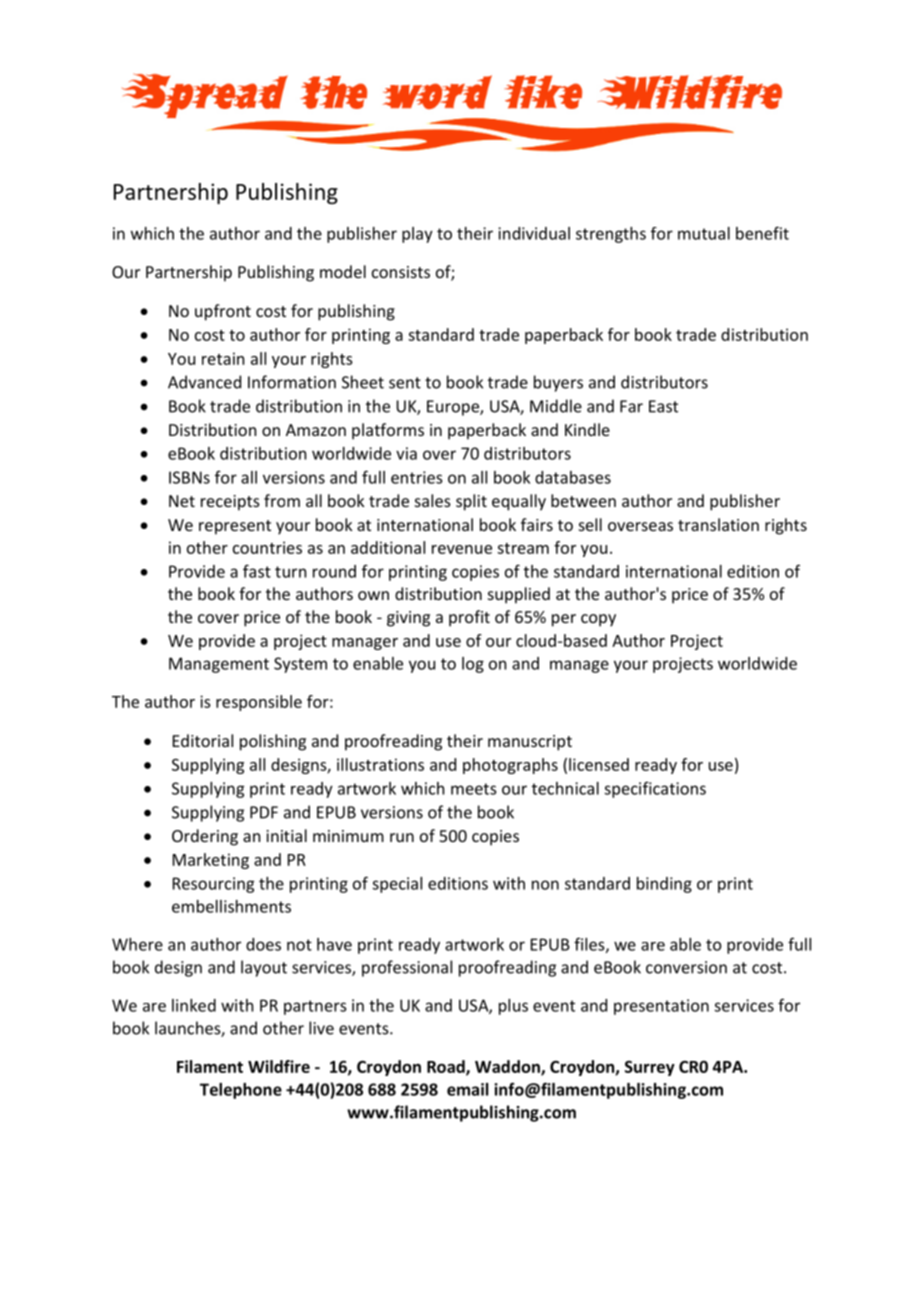  What do you see at coordinates (230, 503) in the image?
I see `receipts` at bounding box center [230, 503].
